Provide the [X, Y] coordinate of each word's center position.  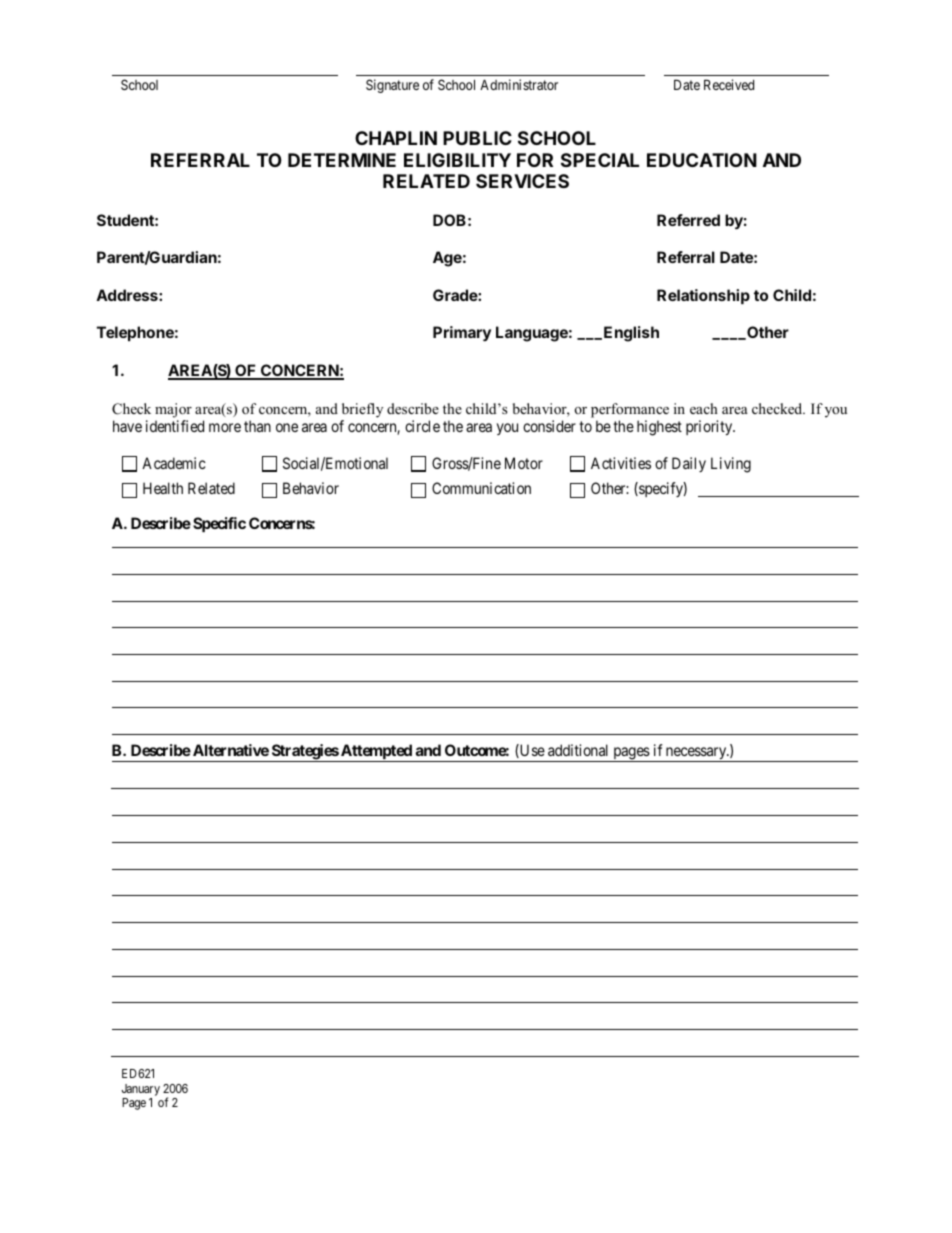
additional [578, 750]
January [141, 1090]
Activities [621, 463]
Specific [219, 524]
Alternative [231, 750]
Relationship [703, 296]
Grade [456, 295]
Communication [481, 488]
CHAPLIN [396, 138]
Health [163, 488]
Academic [174, 463]
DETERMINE [342, 160]
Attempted [376, 753]
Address [128, 295]
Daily [689, 464]
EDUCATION [702, 160]
